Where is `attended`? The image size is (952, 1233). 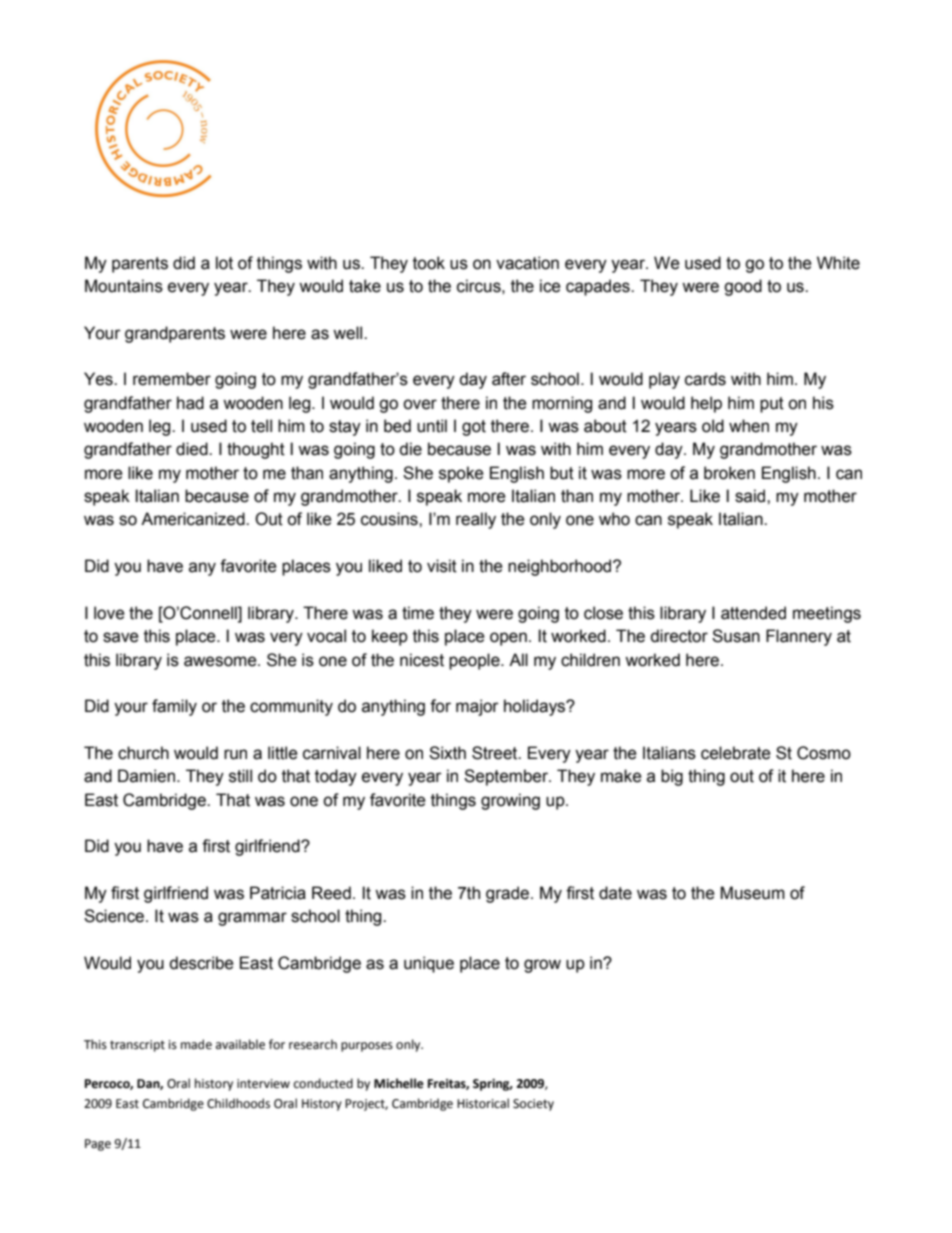
attended is located at coordinates (753, 613).
